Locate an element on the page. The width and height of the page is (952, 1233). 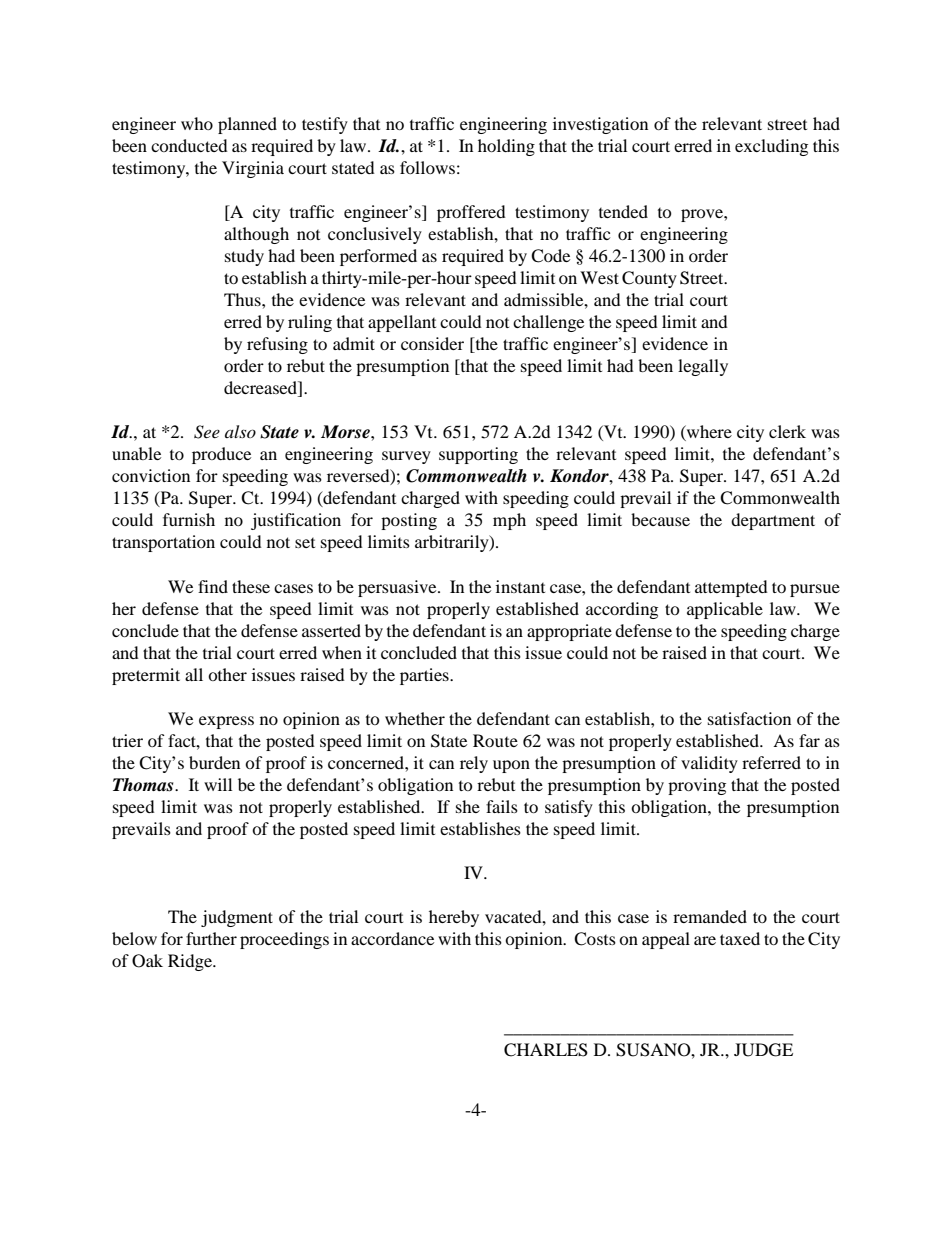
CHARLES is located at coordinates (546, 1050).
